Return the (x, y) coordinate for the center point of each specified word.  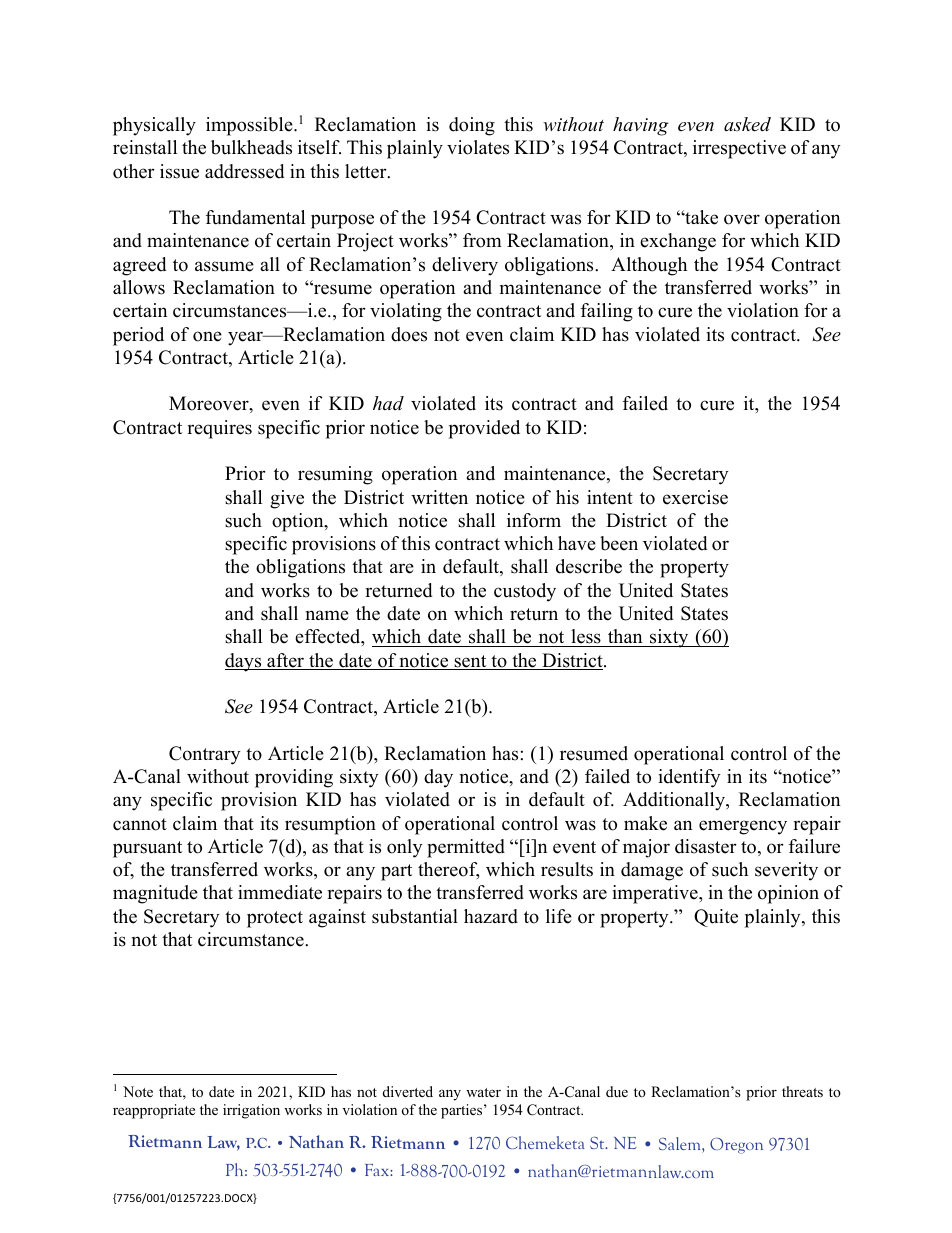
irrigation (251, 1111)
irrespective (739, 149)
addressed (244, 171)
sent (470, 662)
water (483, 1092)
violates (478, 147)
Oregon (736, 1146)
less (586, 636)
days (244, 662)
